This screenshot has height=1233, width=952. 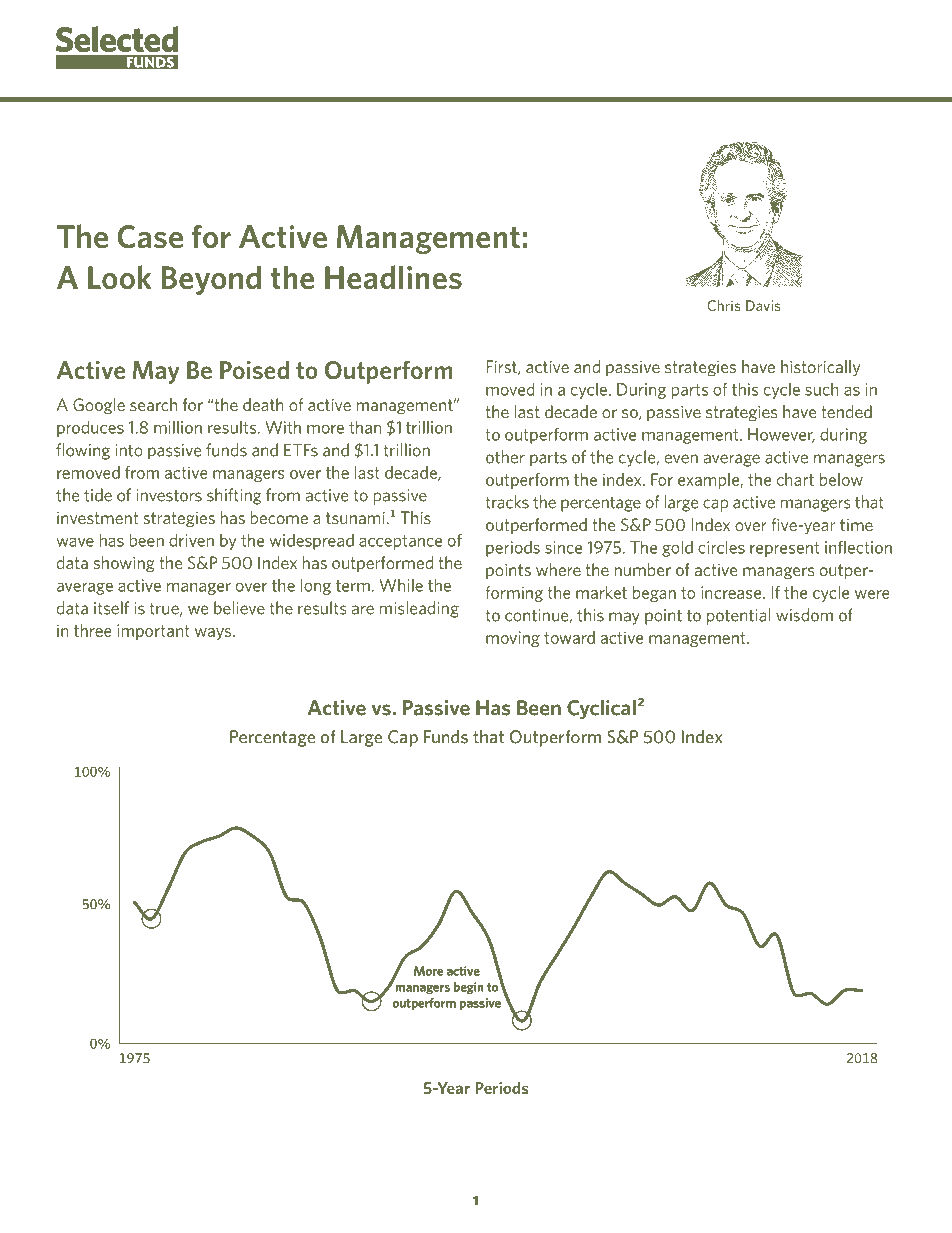 What do you see at coordinates (469, 988) in the screenshot?
I see `begin` at bounding box center [469, 988].
